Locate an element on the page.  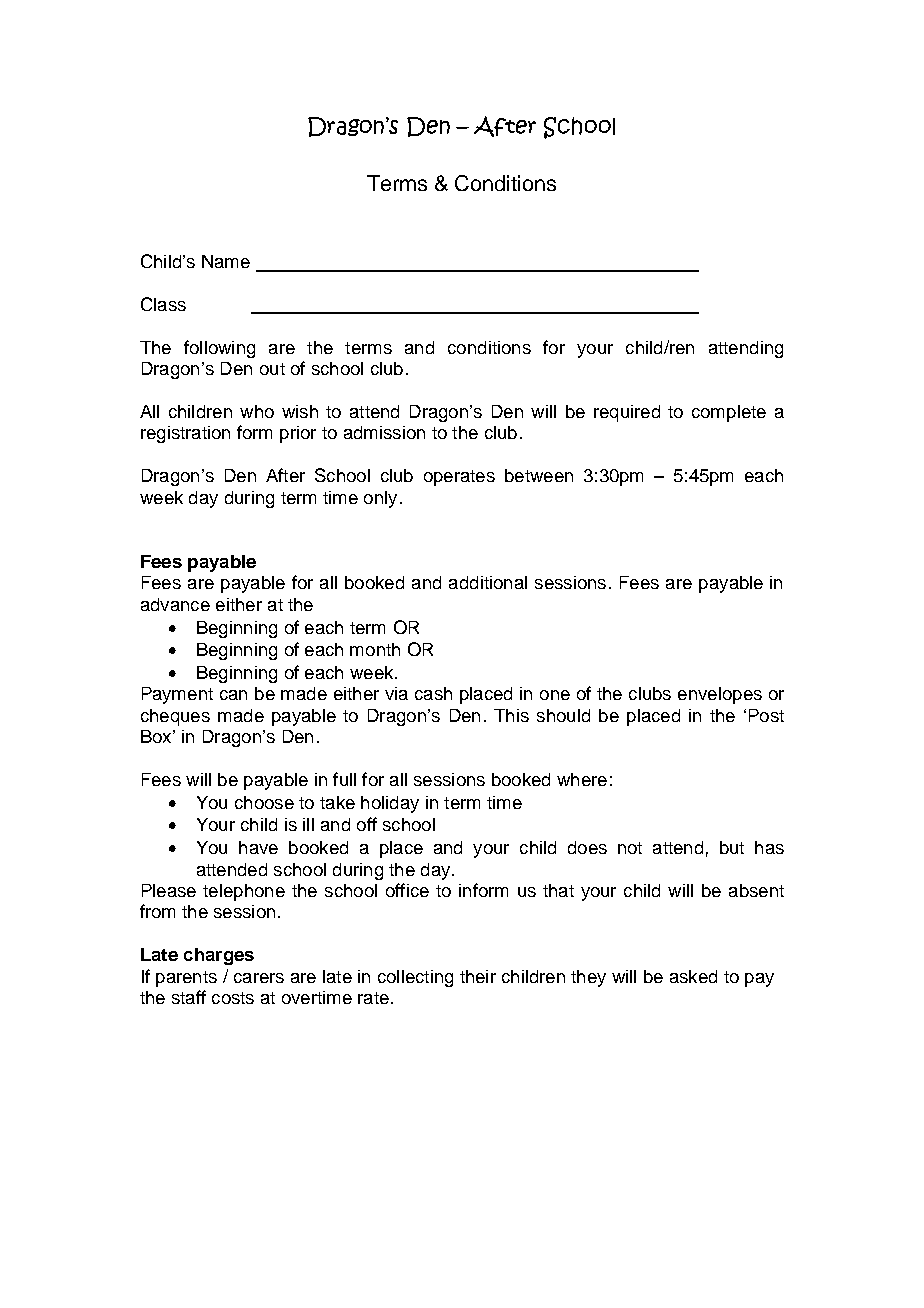
Name is located at coordinates (226, 261).
